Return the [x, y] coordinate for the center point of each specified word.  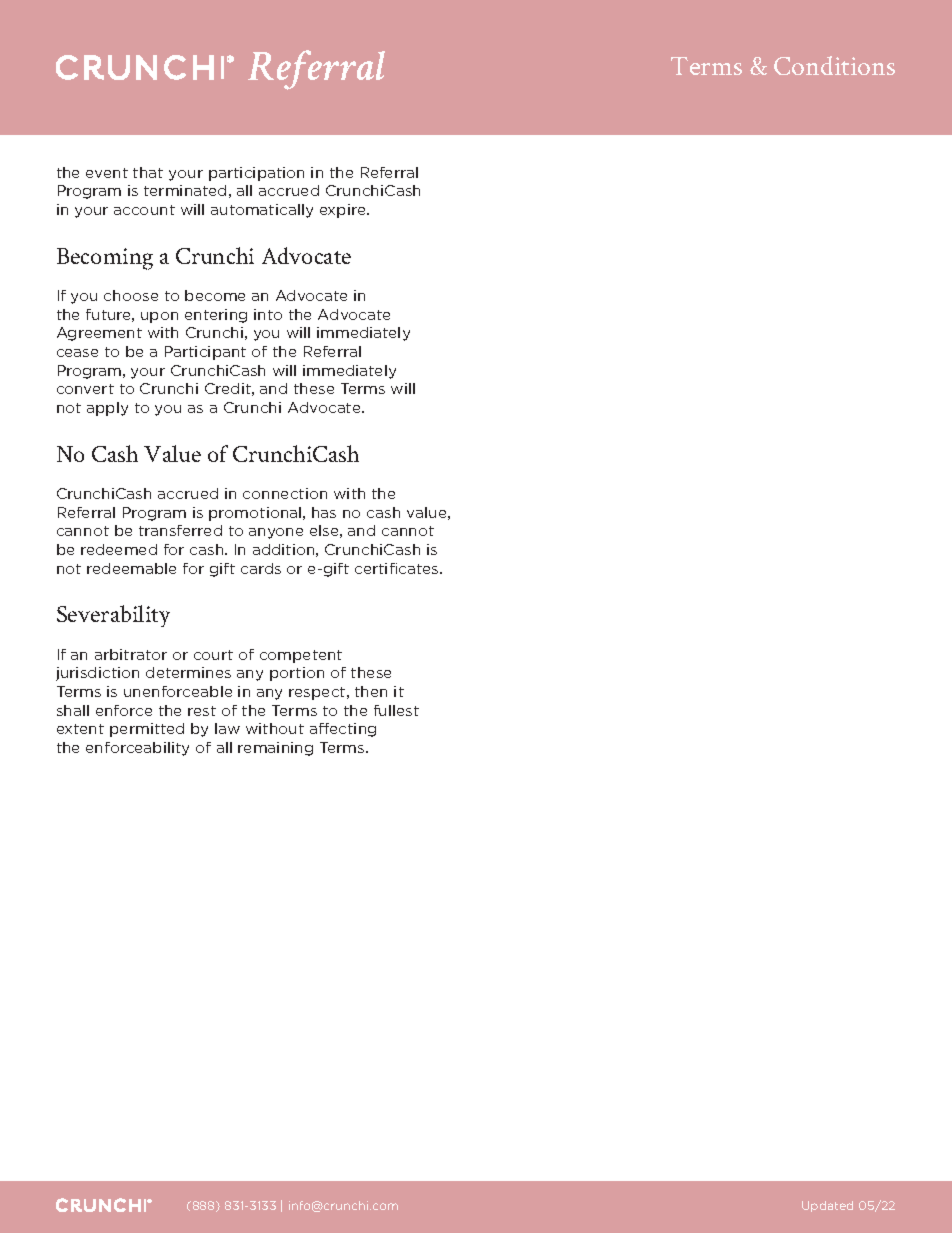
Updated [827, 1206]
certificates [398, 568]
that [148, 172]
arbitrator [131, 654]
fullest [396, 710]
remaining [275, 749]
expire [344, 211]
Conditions [834, 65]
